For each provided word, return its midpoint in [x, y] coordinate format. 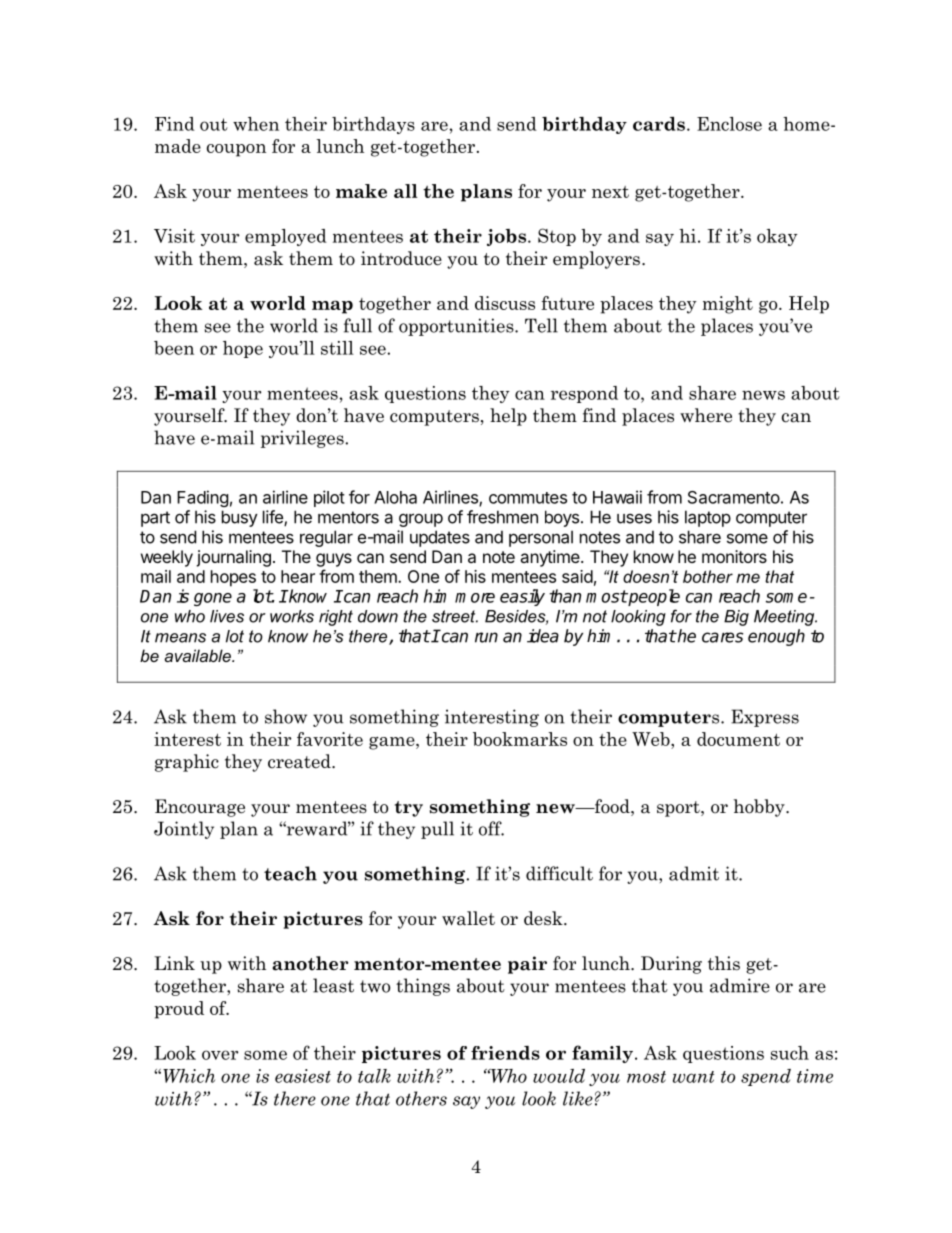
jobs [508, 237]
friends [505, 1053]
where [706, 415]
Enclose [729, 124]
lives [227, 616]
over [220, 1055]
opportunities [457, 327]
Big [736, 618]
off [491, 828]
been [174, 348]
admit [694, 873]
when [256, 124]
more [475, 598]
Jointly [184, 830]
